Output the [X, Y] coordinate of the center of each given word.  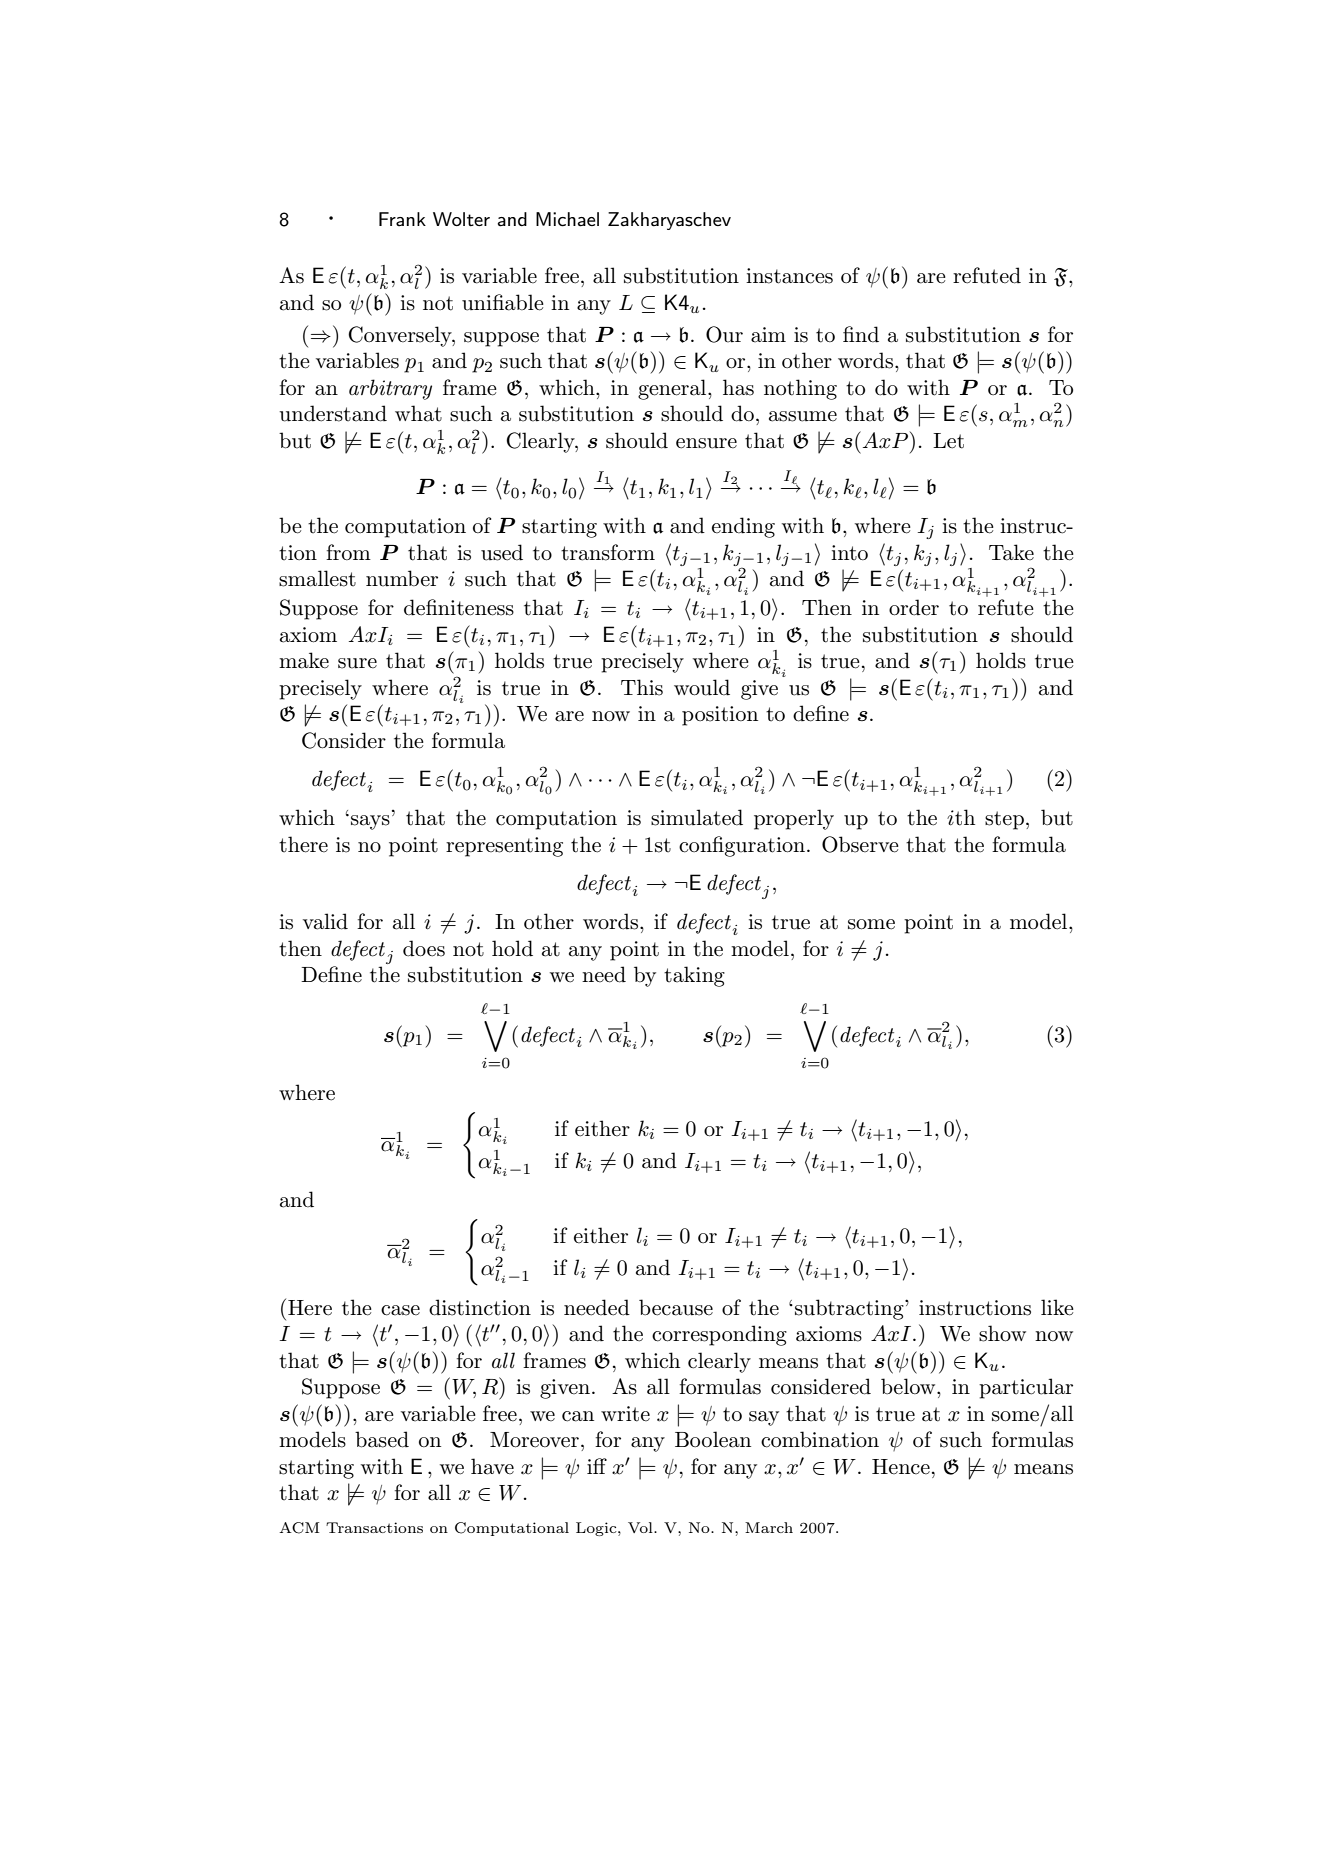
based [382, 1439]
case [400, 1310]
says [370, 822]
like [1057, 1307]
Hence [901, 1467]
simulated [697, 817]
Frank [402, 219]
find [861, 334]
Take [1011, 552]
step [1004, 820]
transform [608, 552]
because [676, 1307]
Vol [641, 1527]
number [402, 578]
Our [724, 334]
